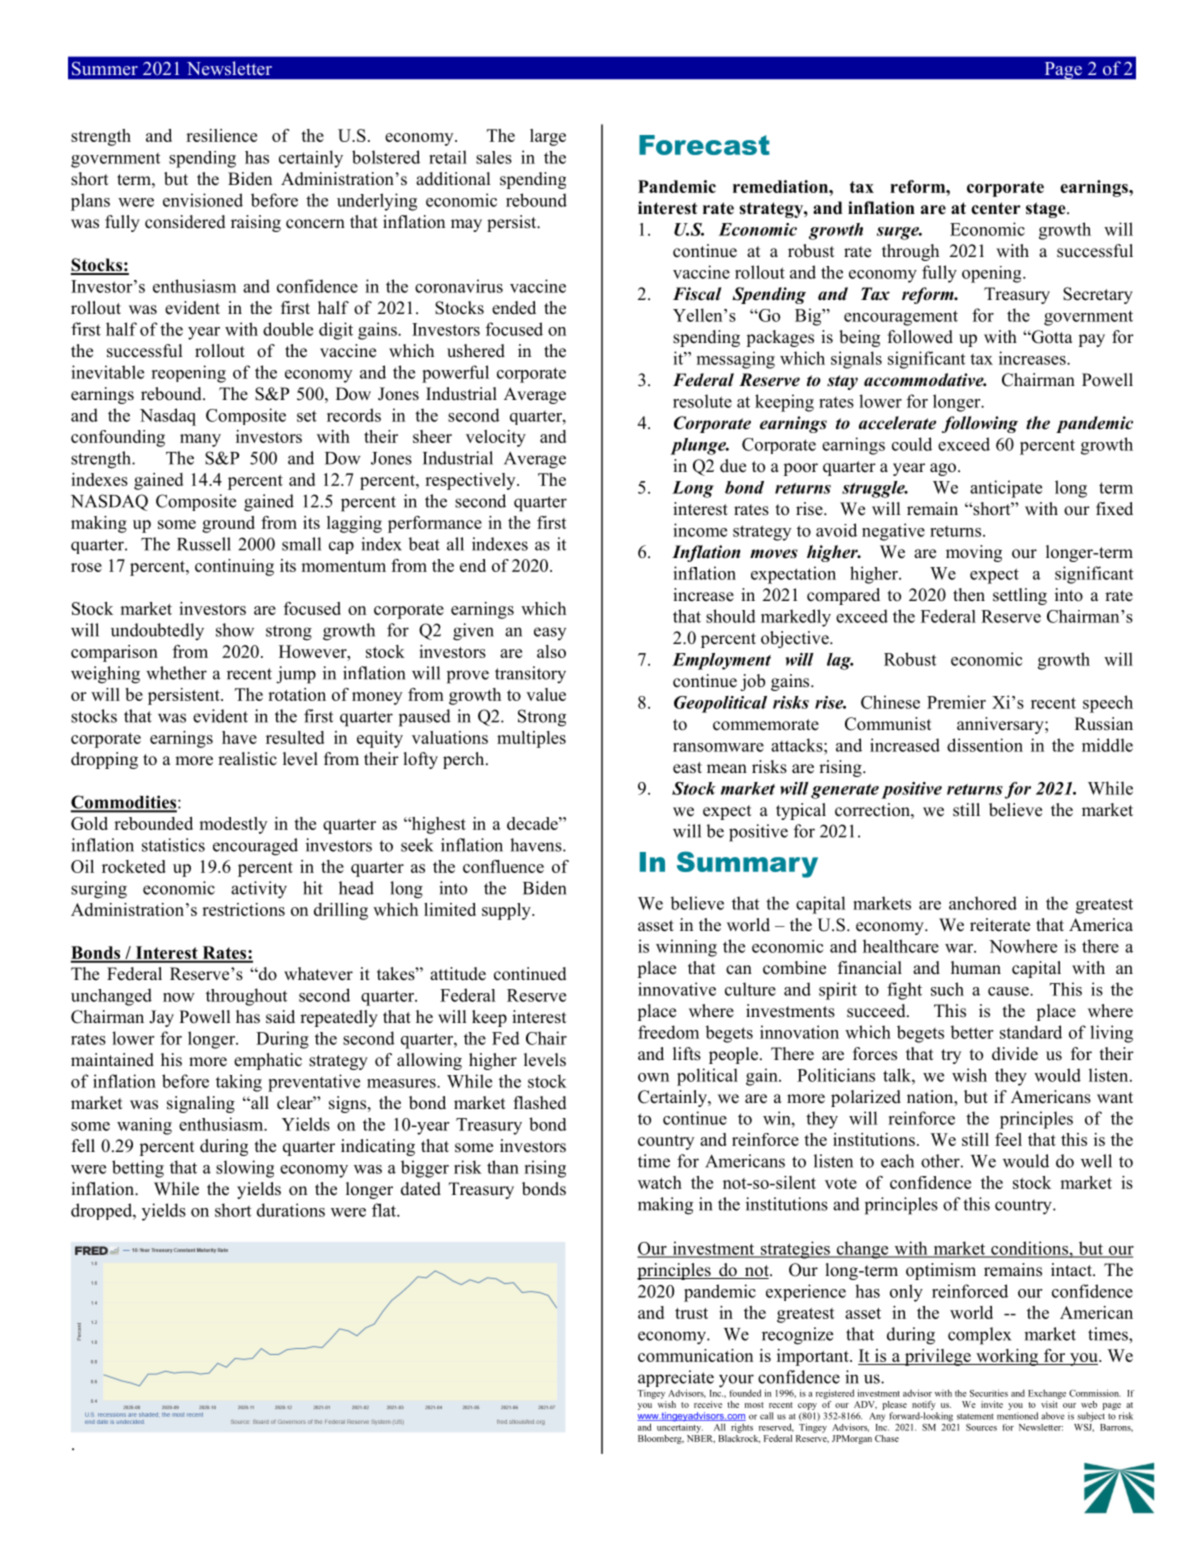  What do you see at coordinates (291, 1210) in the screenshot?
I see `durations` at bounding box center [291, 1210].
